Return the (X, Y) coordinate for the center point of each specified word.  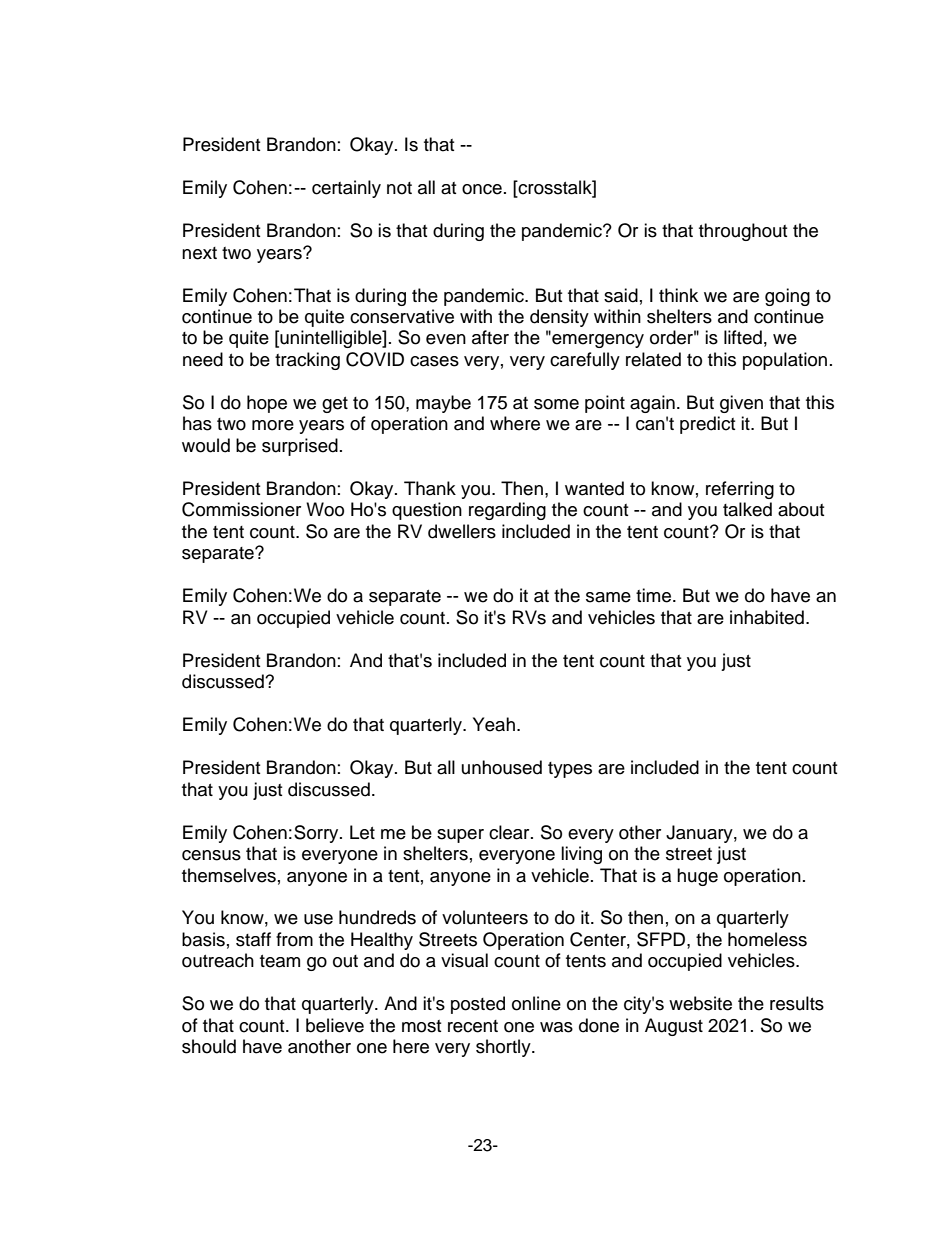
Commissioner (241, 509)
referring (740, 490)
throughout (743, 232)
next (199, 253)
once (482, 189)
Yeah (494, 724)
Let (362, 832)
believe (335, 1025)
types (570, 770)
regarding (507, 511)
